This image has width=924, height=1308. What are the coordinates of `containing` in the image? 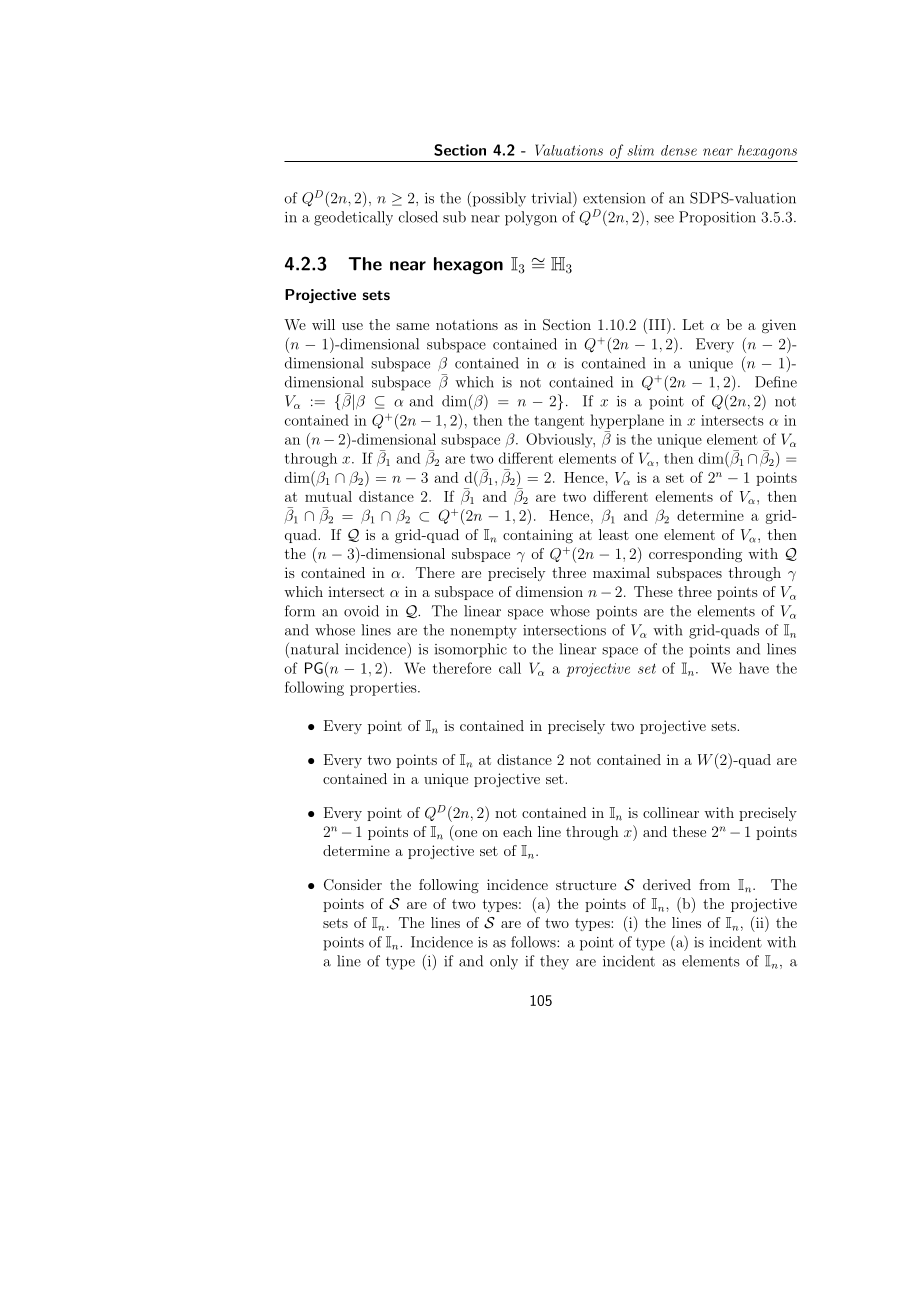 It's located at (538, 536).
